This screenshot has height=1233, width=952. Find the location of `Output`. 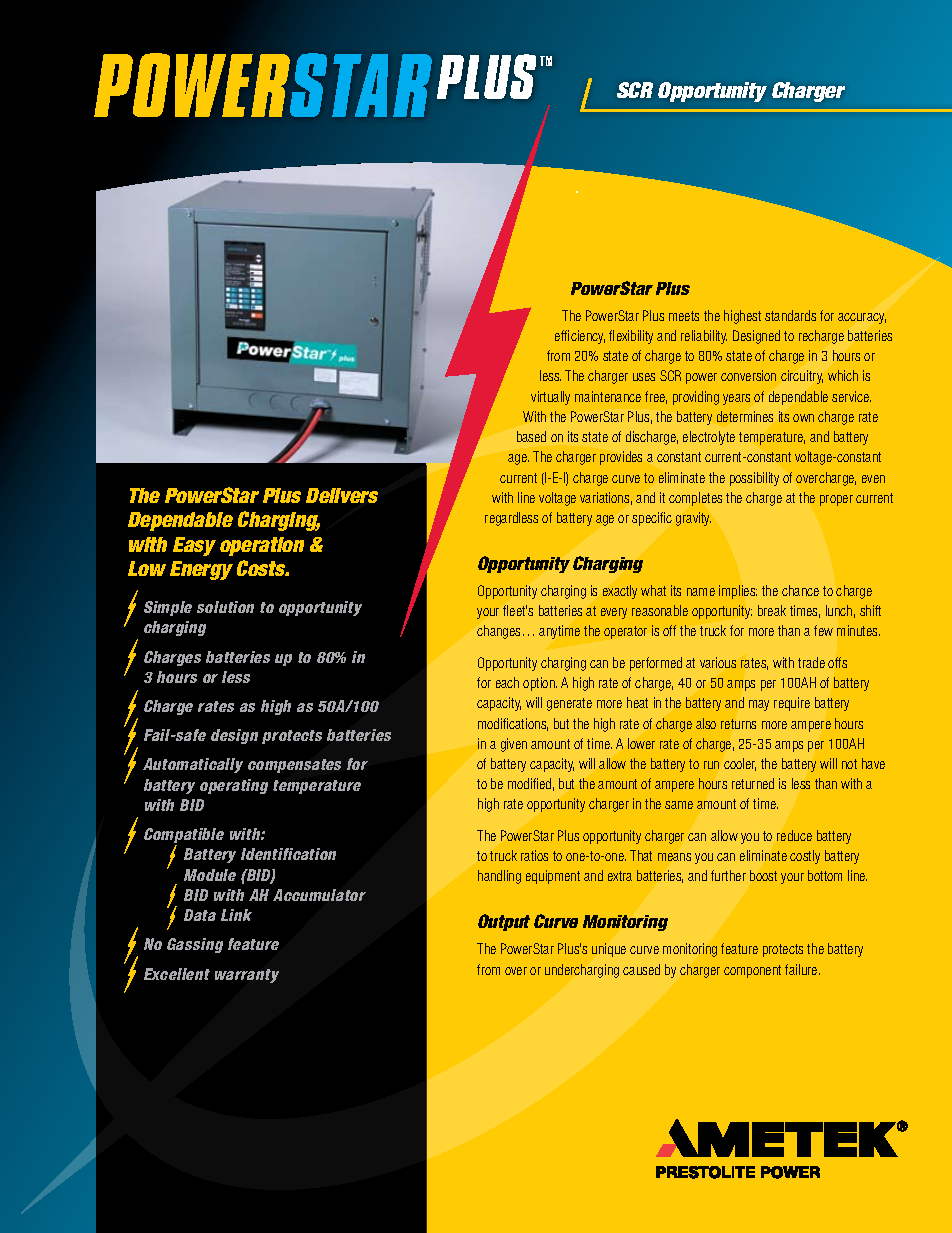

Output is located at coordinates (504, 922).
